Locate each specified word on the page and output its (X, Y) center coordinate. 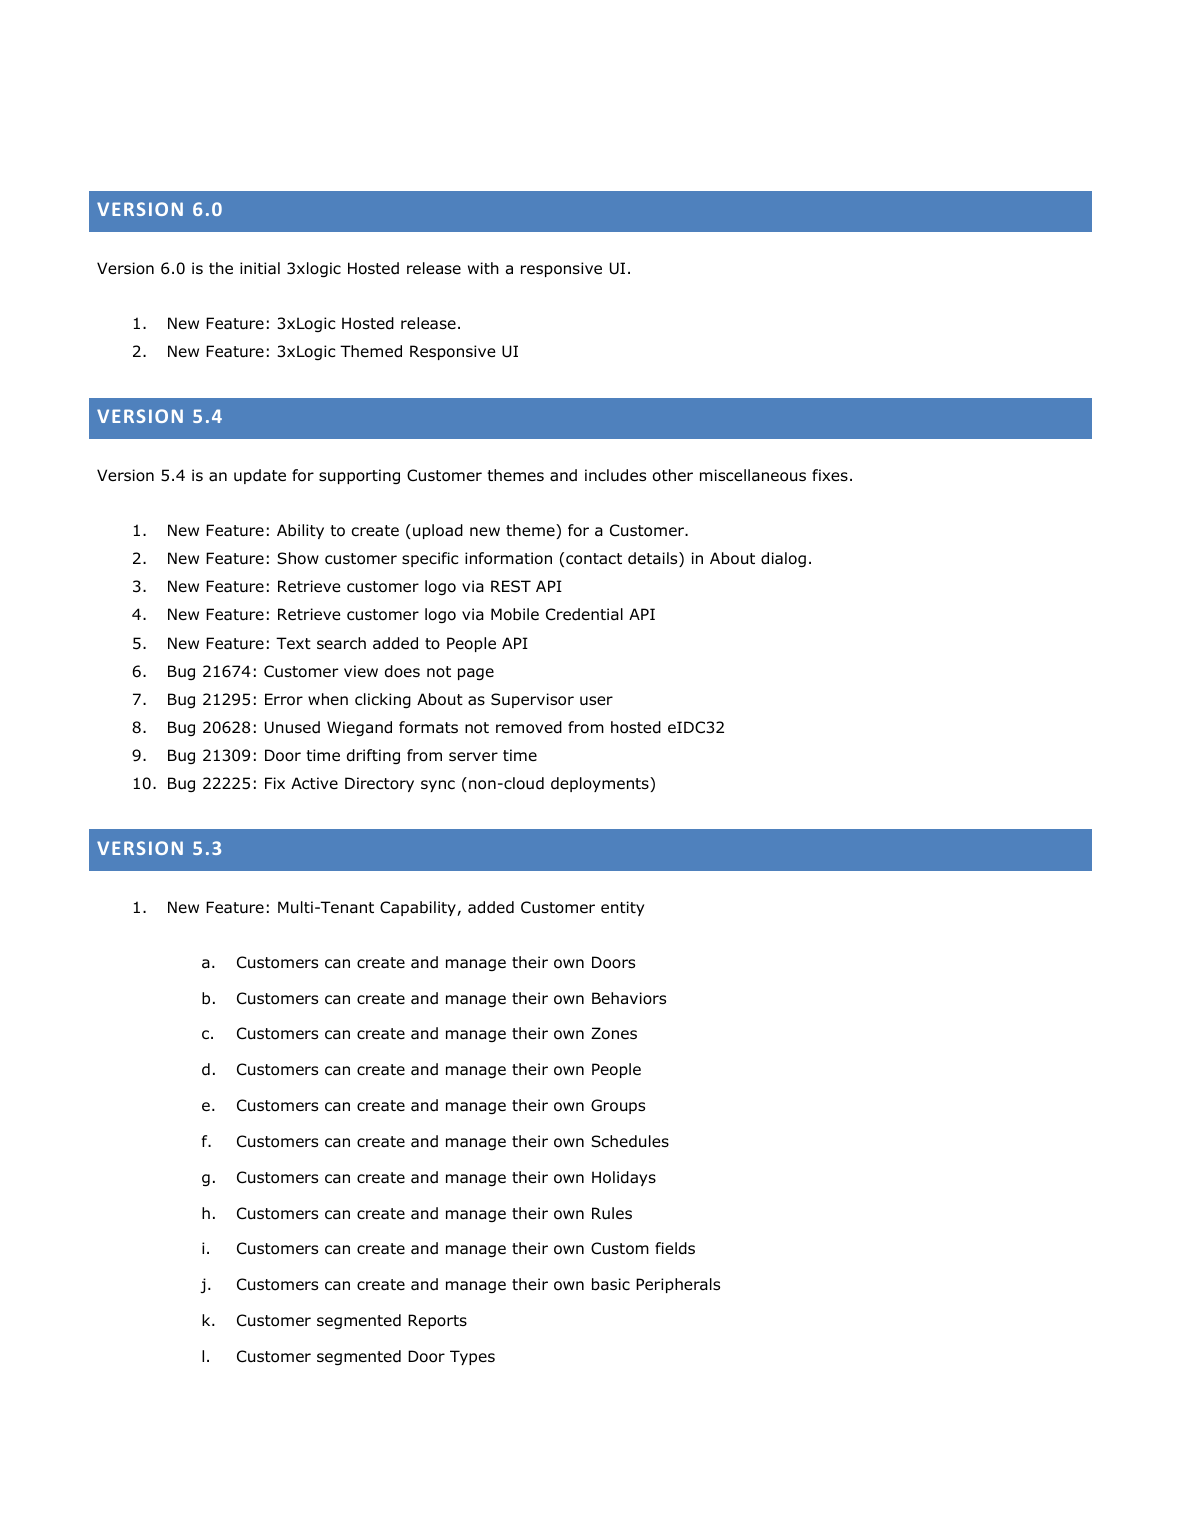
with (483, 268)
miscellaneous (753, 475)
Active (314, 783)
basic (611, 1284)
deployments (601, 784)
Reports (437, 1321)
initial (260, 268)
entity (622, 908)
